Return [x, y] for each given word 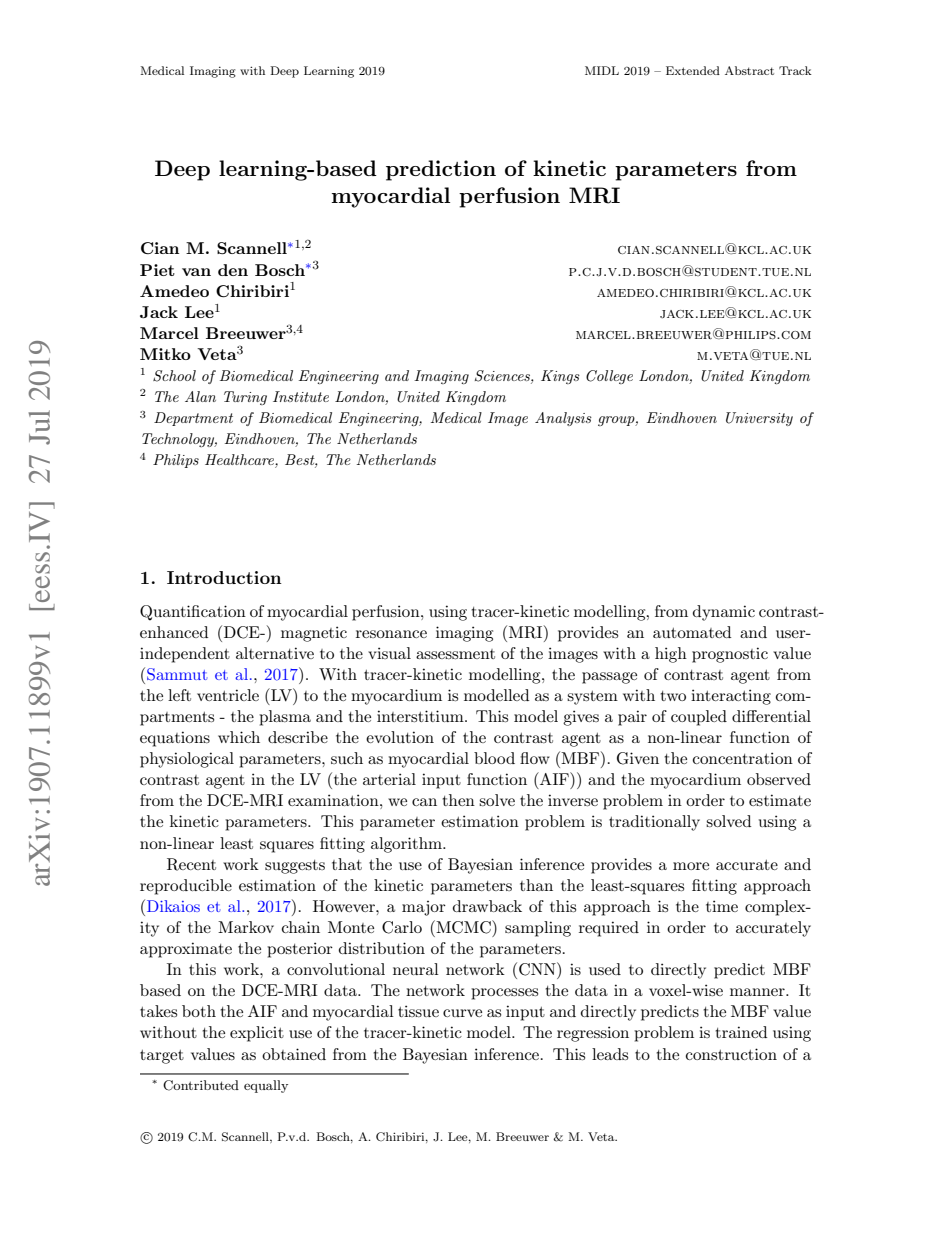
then [458, 800]
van [196, 272]
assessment [455, 654]
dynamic [724, 613]
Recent [191, 864]
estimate [780, 800]
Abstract [749, 70]
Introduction [224, 577]
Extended [693, 70]
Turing [245, 398]
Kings [560, 377]
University [759, 419]
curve [462, 1013]
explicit [257, 1034]
